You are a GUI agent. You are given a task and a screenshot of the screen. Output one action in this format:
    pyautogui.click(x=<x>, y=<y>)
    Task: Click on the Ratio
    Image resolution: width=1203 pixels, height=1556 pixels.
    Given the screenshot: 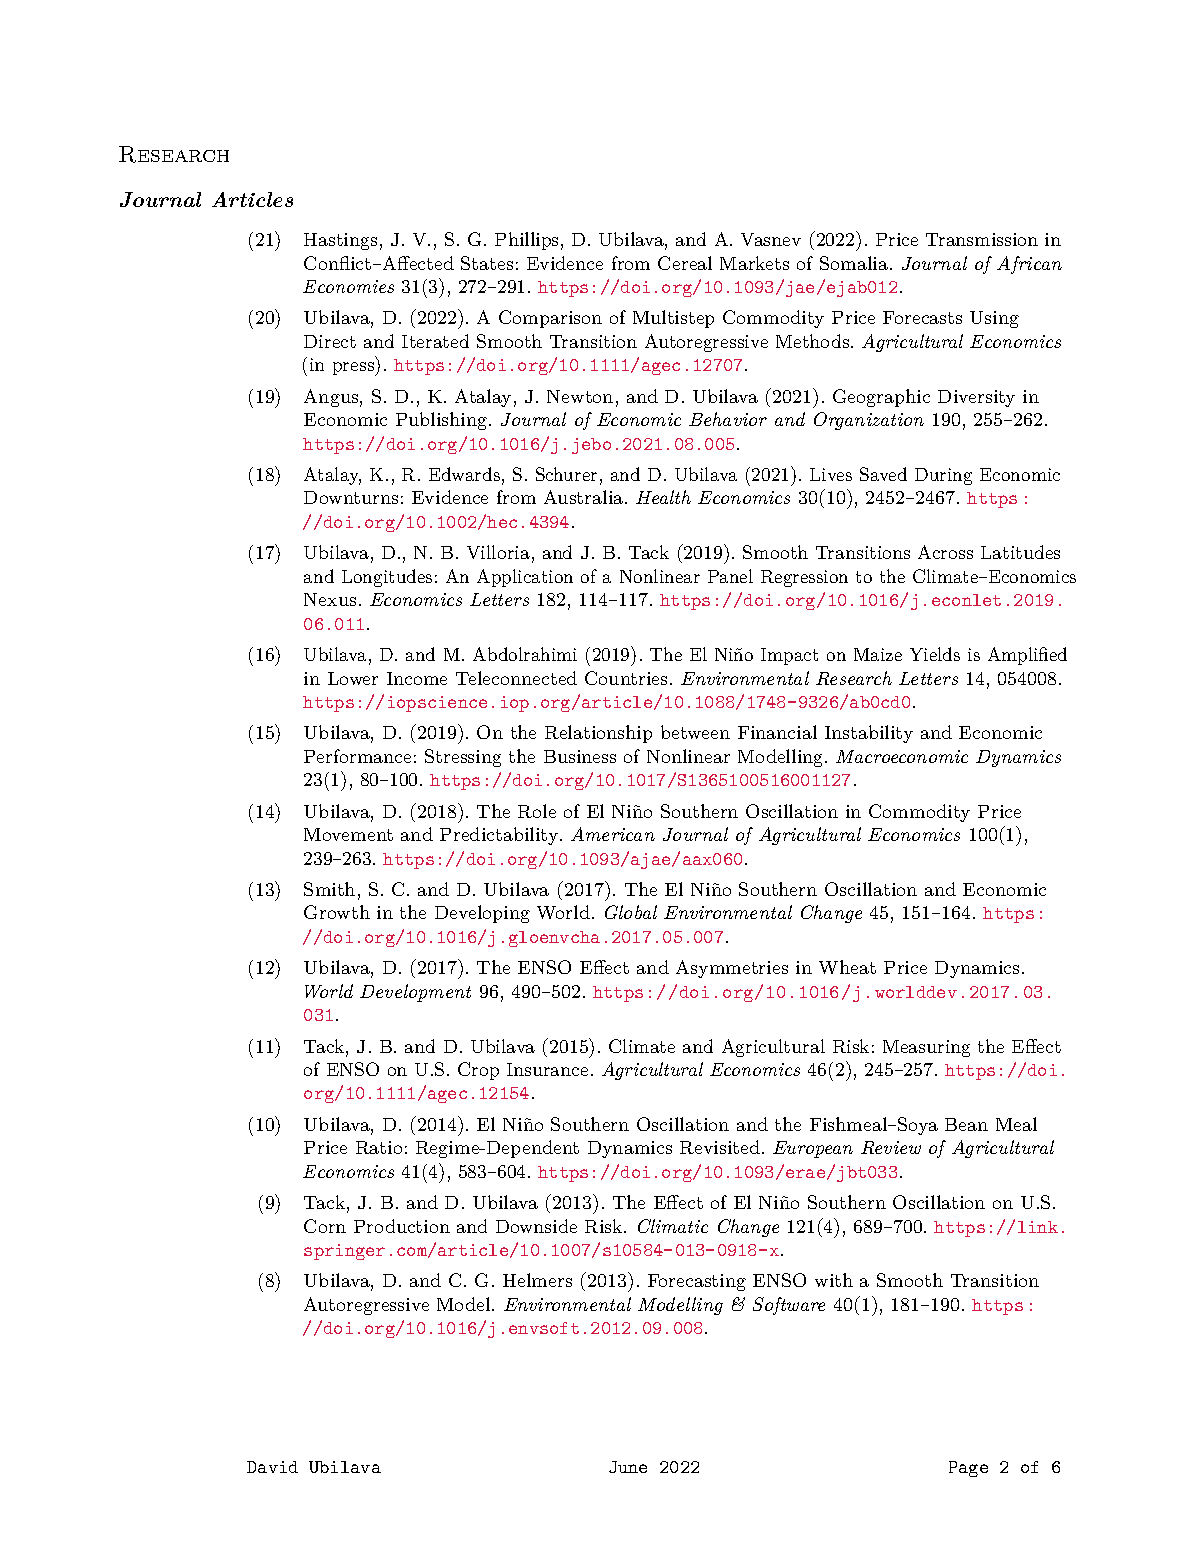 What is the action you would take?
    pyautogui.click(x=379, y=1147)
